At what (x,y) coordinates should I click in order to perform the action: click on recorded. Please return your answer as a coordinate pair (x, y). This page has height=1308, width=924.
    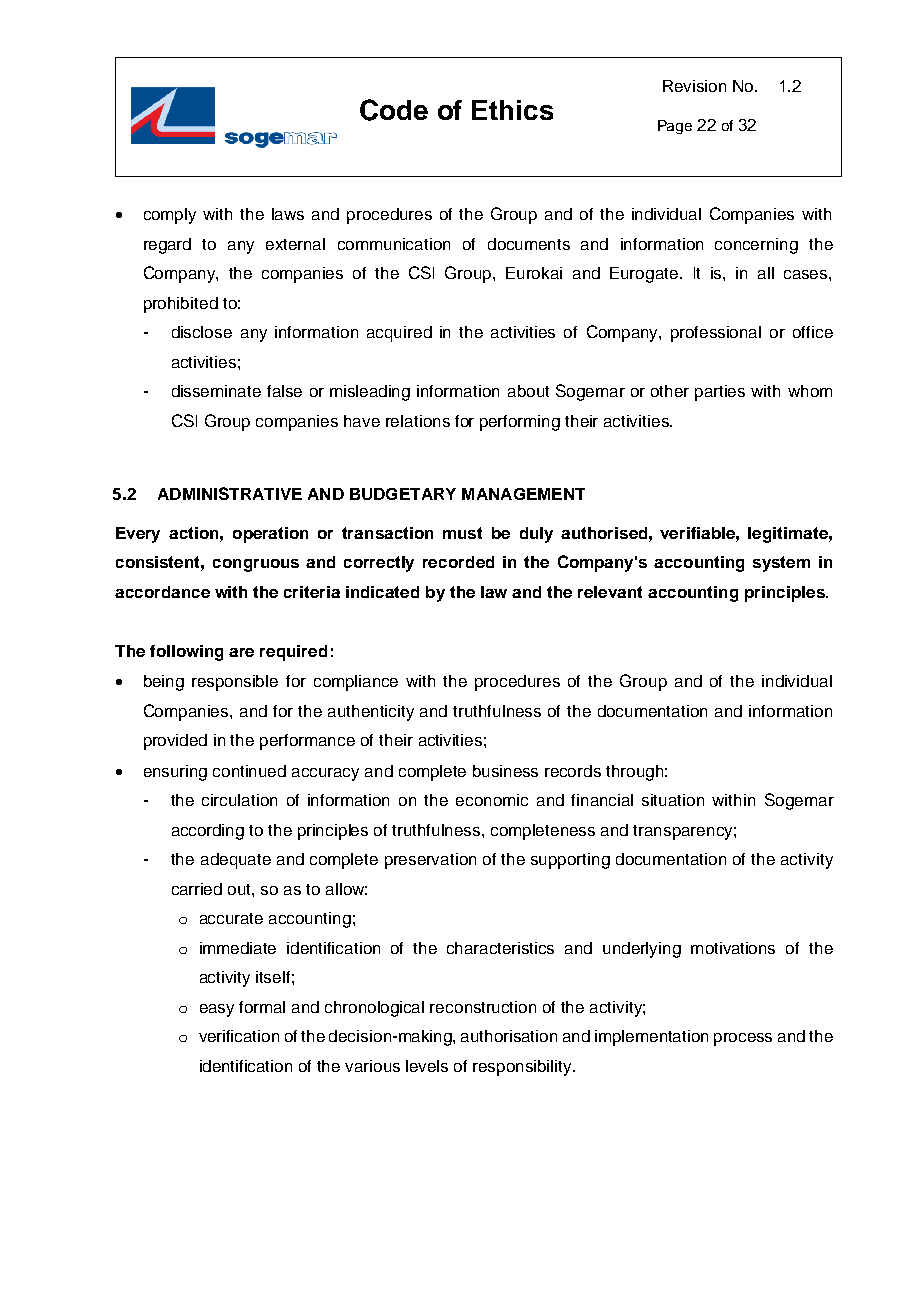
    Looking at the image, I should click on (458, 562).
